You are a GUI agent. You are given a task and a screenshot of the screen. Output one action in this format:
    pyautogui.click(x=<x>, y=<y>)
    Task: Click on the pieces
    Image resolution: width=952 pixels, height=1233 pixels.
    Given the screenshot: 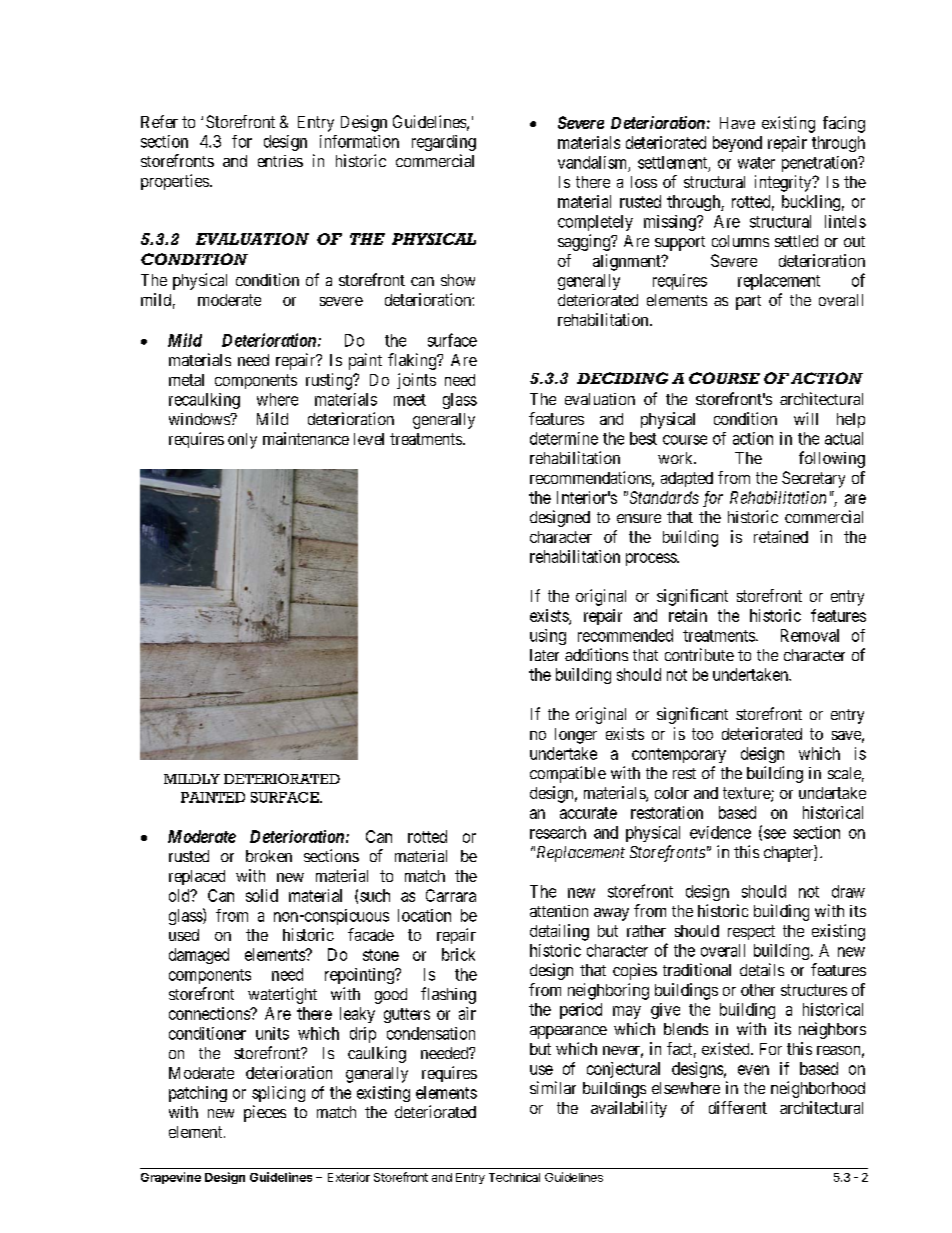 What is the action you would take?
    pyautogui.click(x=265, y=1113)
